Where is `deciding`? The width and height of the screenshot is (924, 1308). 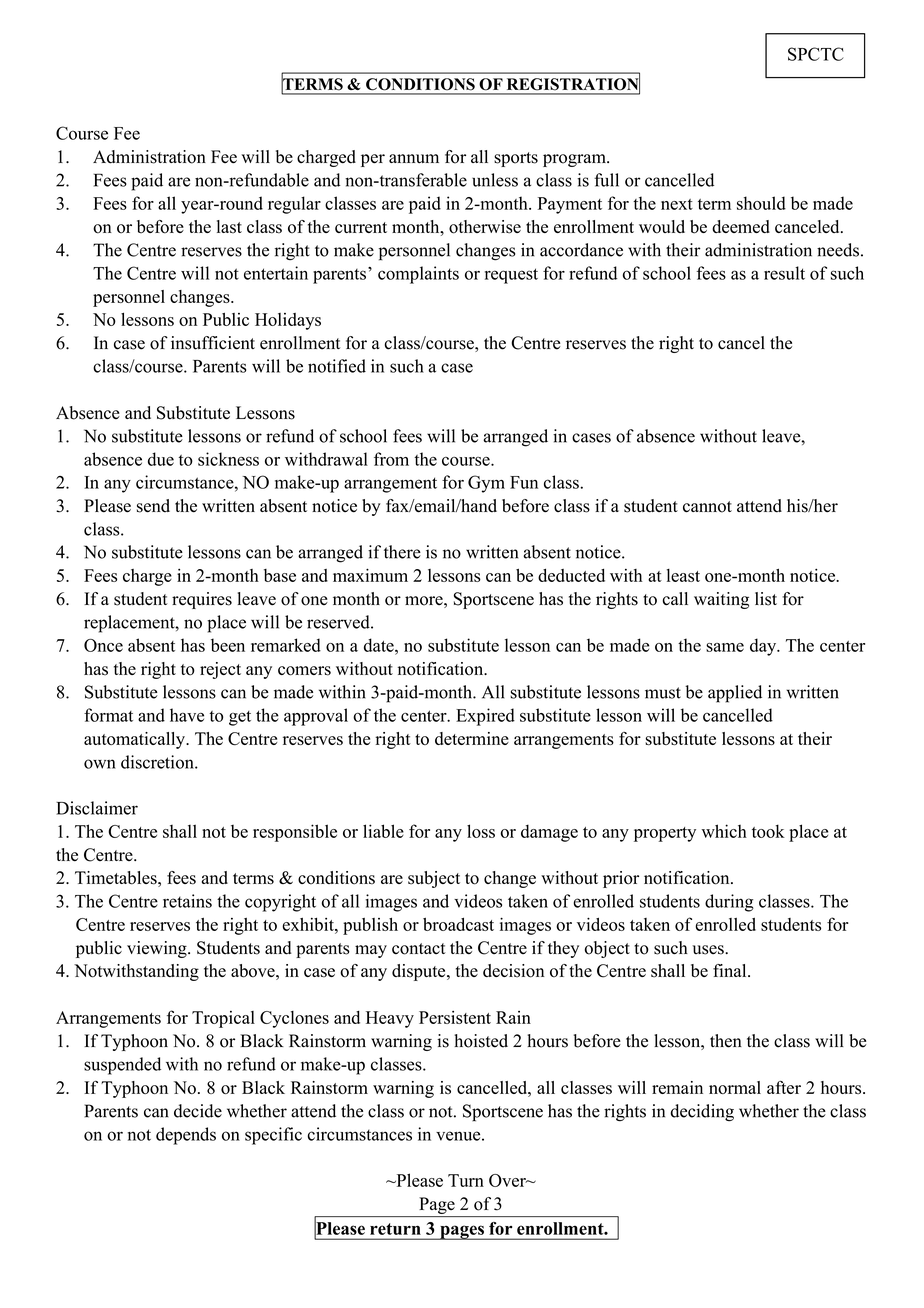
deciding is located at coordinates (702, 1113).
